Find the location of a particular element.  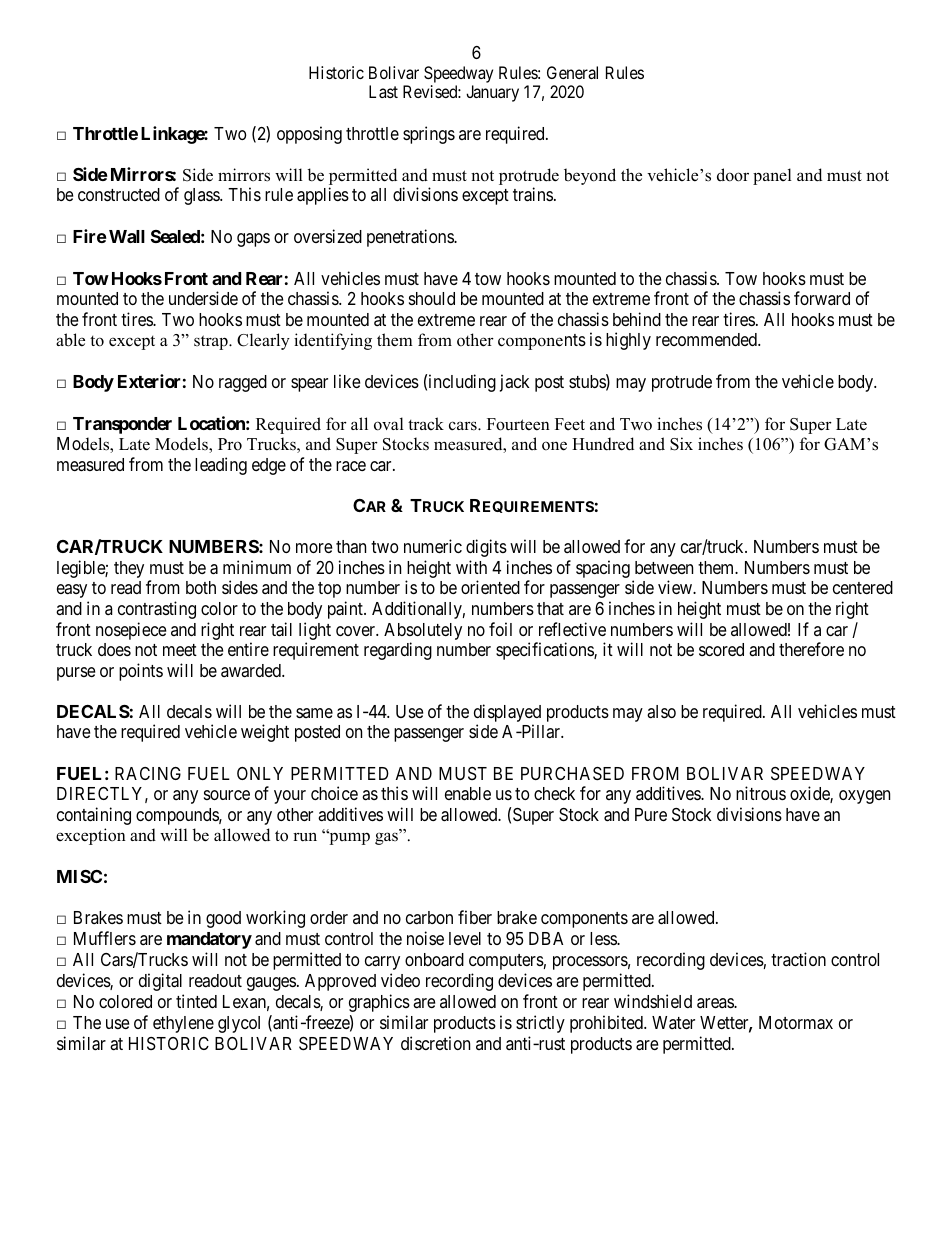

with is located at coordinates (471, 567).
